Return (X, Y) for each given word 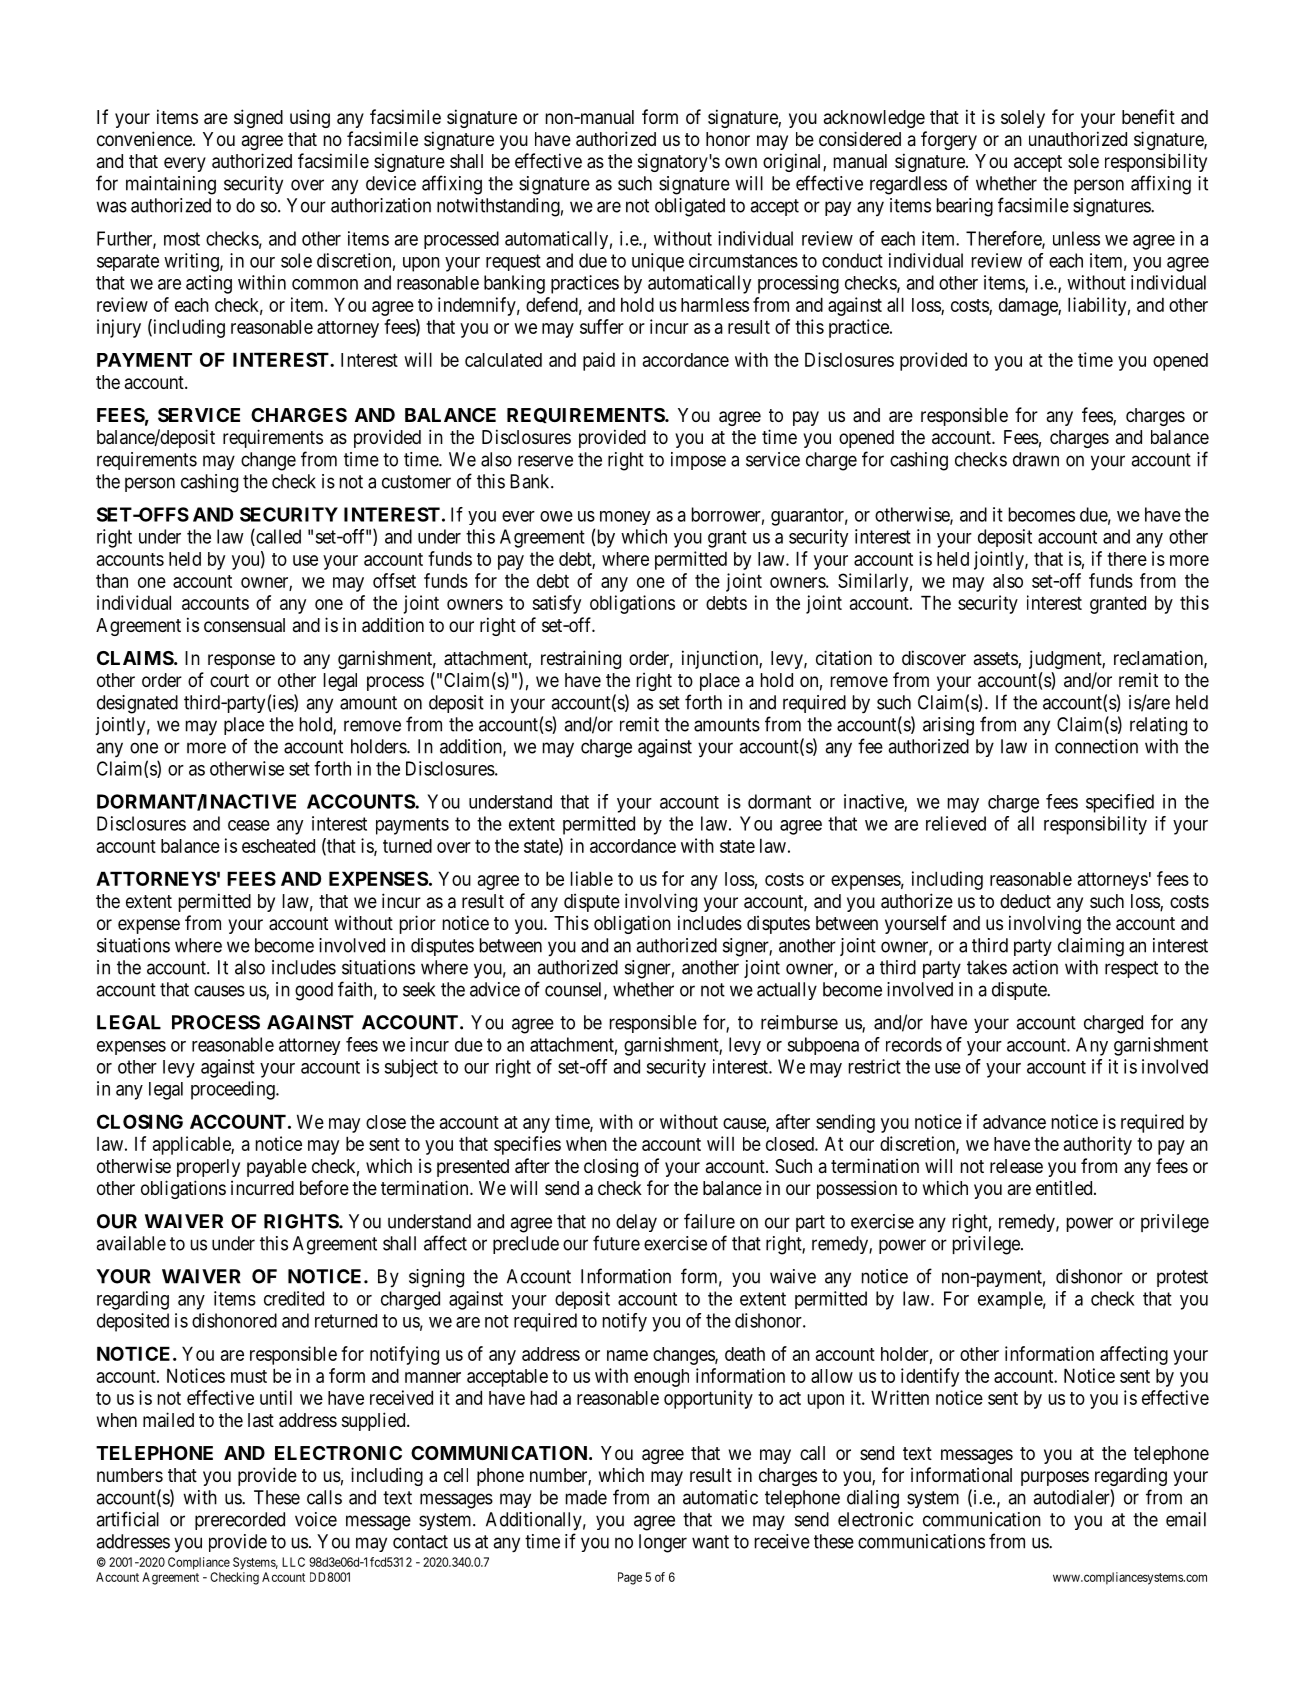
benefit (1148, 116)
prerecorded (240, 1521)
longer (663, 1543)
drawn (1036, 459)
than (112, 580)
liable (592, 878)
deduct (1025, 901)
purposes (1055, 1478)
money (625, 518)
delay (636, 1223)
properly (208, 1168)
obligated (690, 207)
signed (258, 118)
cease (249, 825)
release (1016, 1166)
